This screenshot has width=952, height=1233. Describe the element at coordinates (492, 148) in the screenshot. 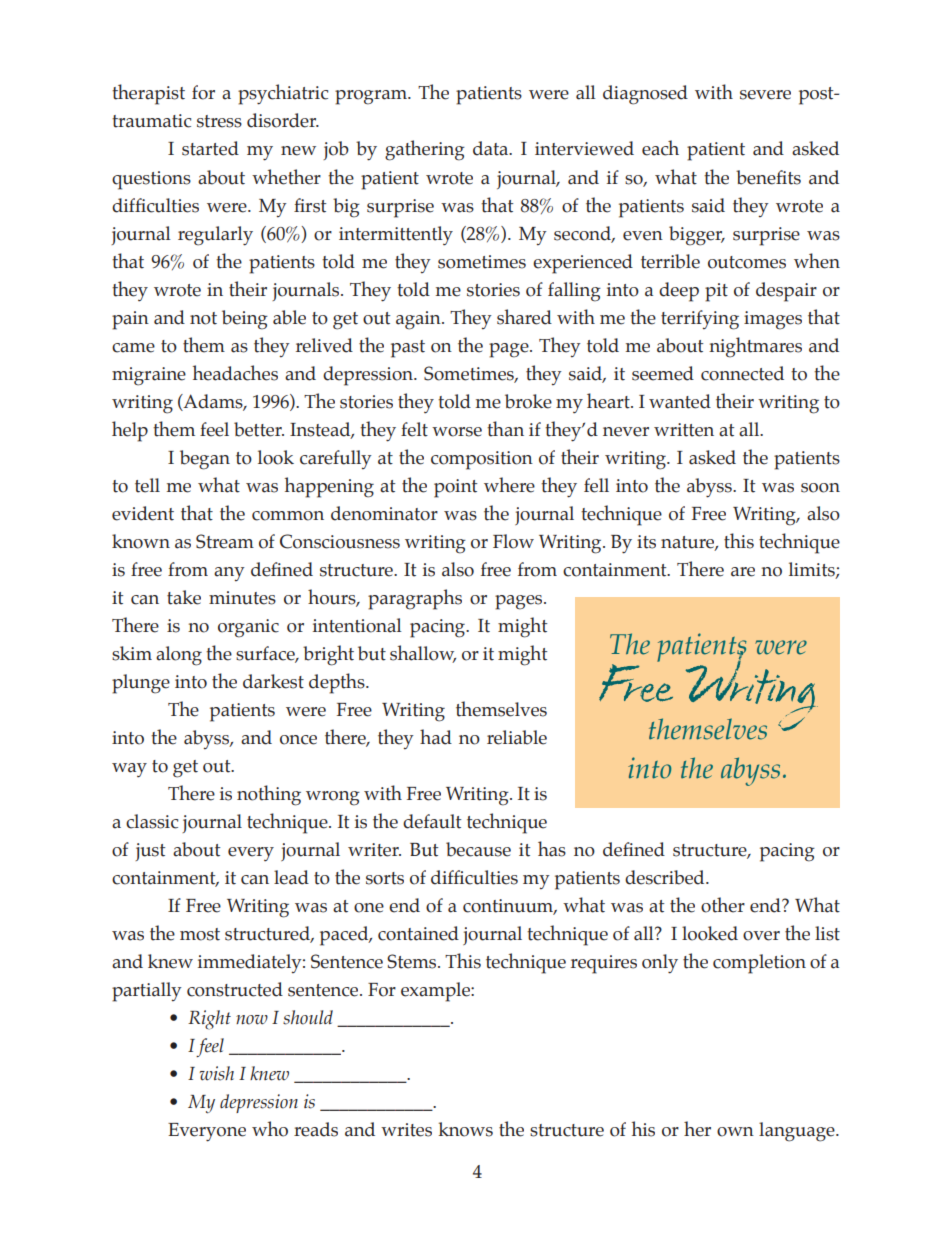

I see `data` at that location.
